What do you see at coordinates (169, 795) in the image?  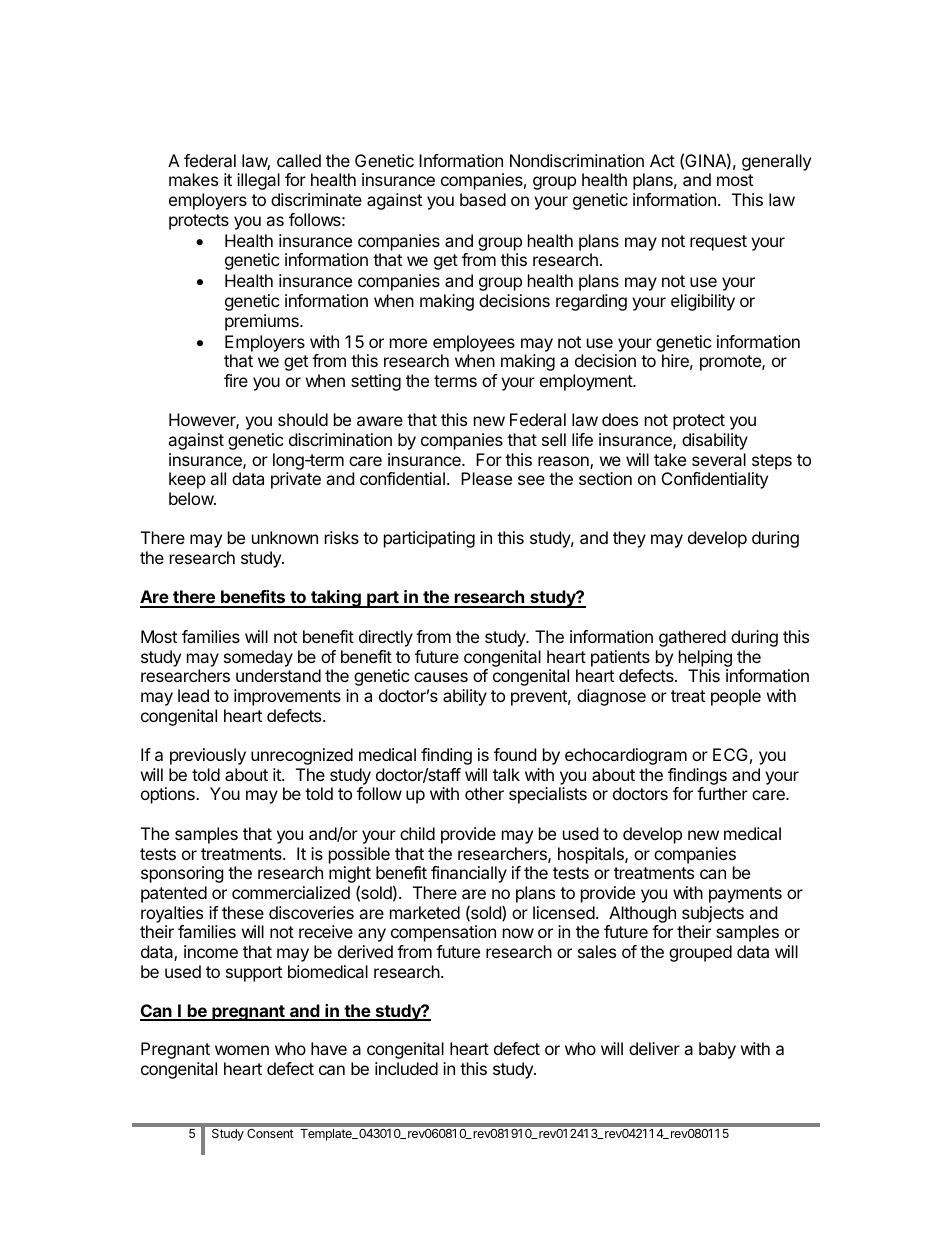 I see `options` at bounding box center [169, 795].
